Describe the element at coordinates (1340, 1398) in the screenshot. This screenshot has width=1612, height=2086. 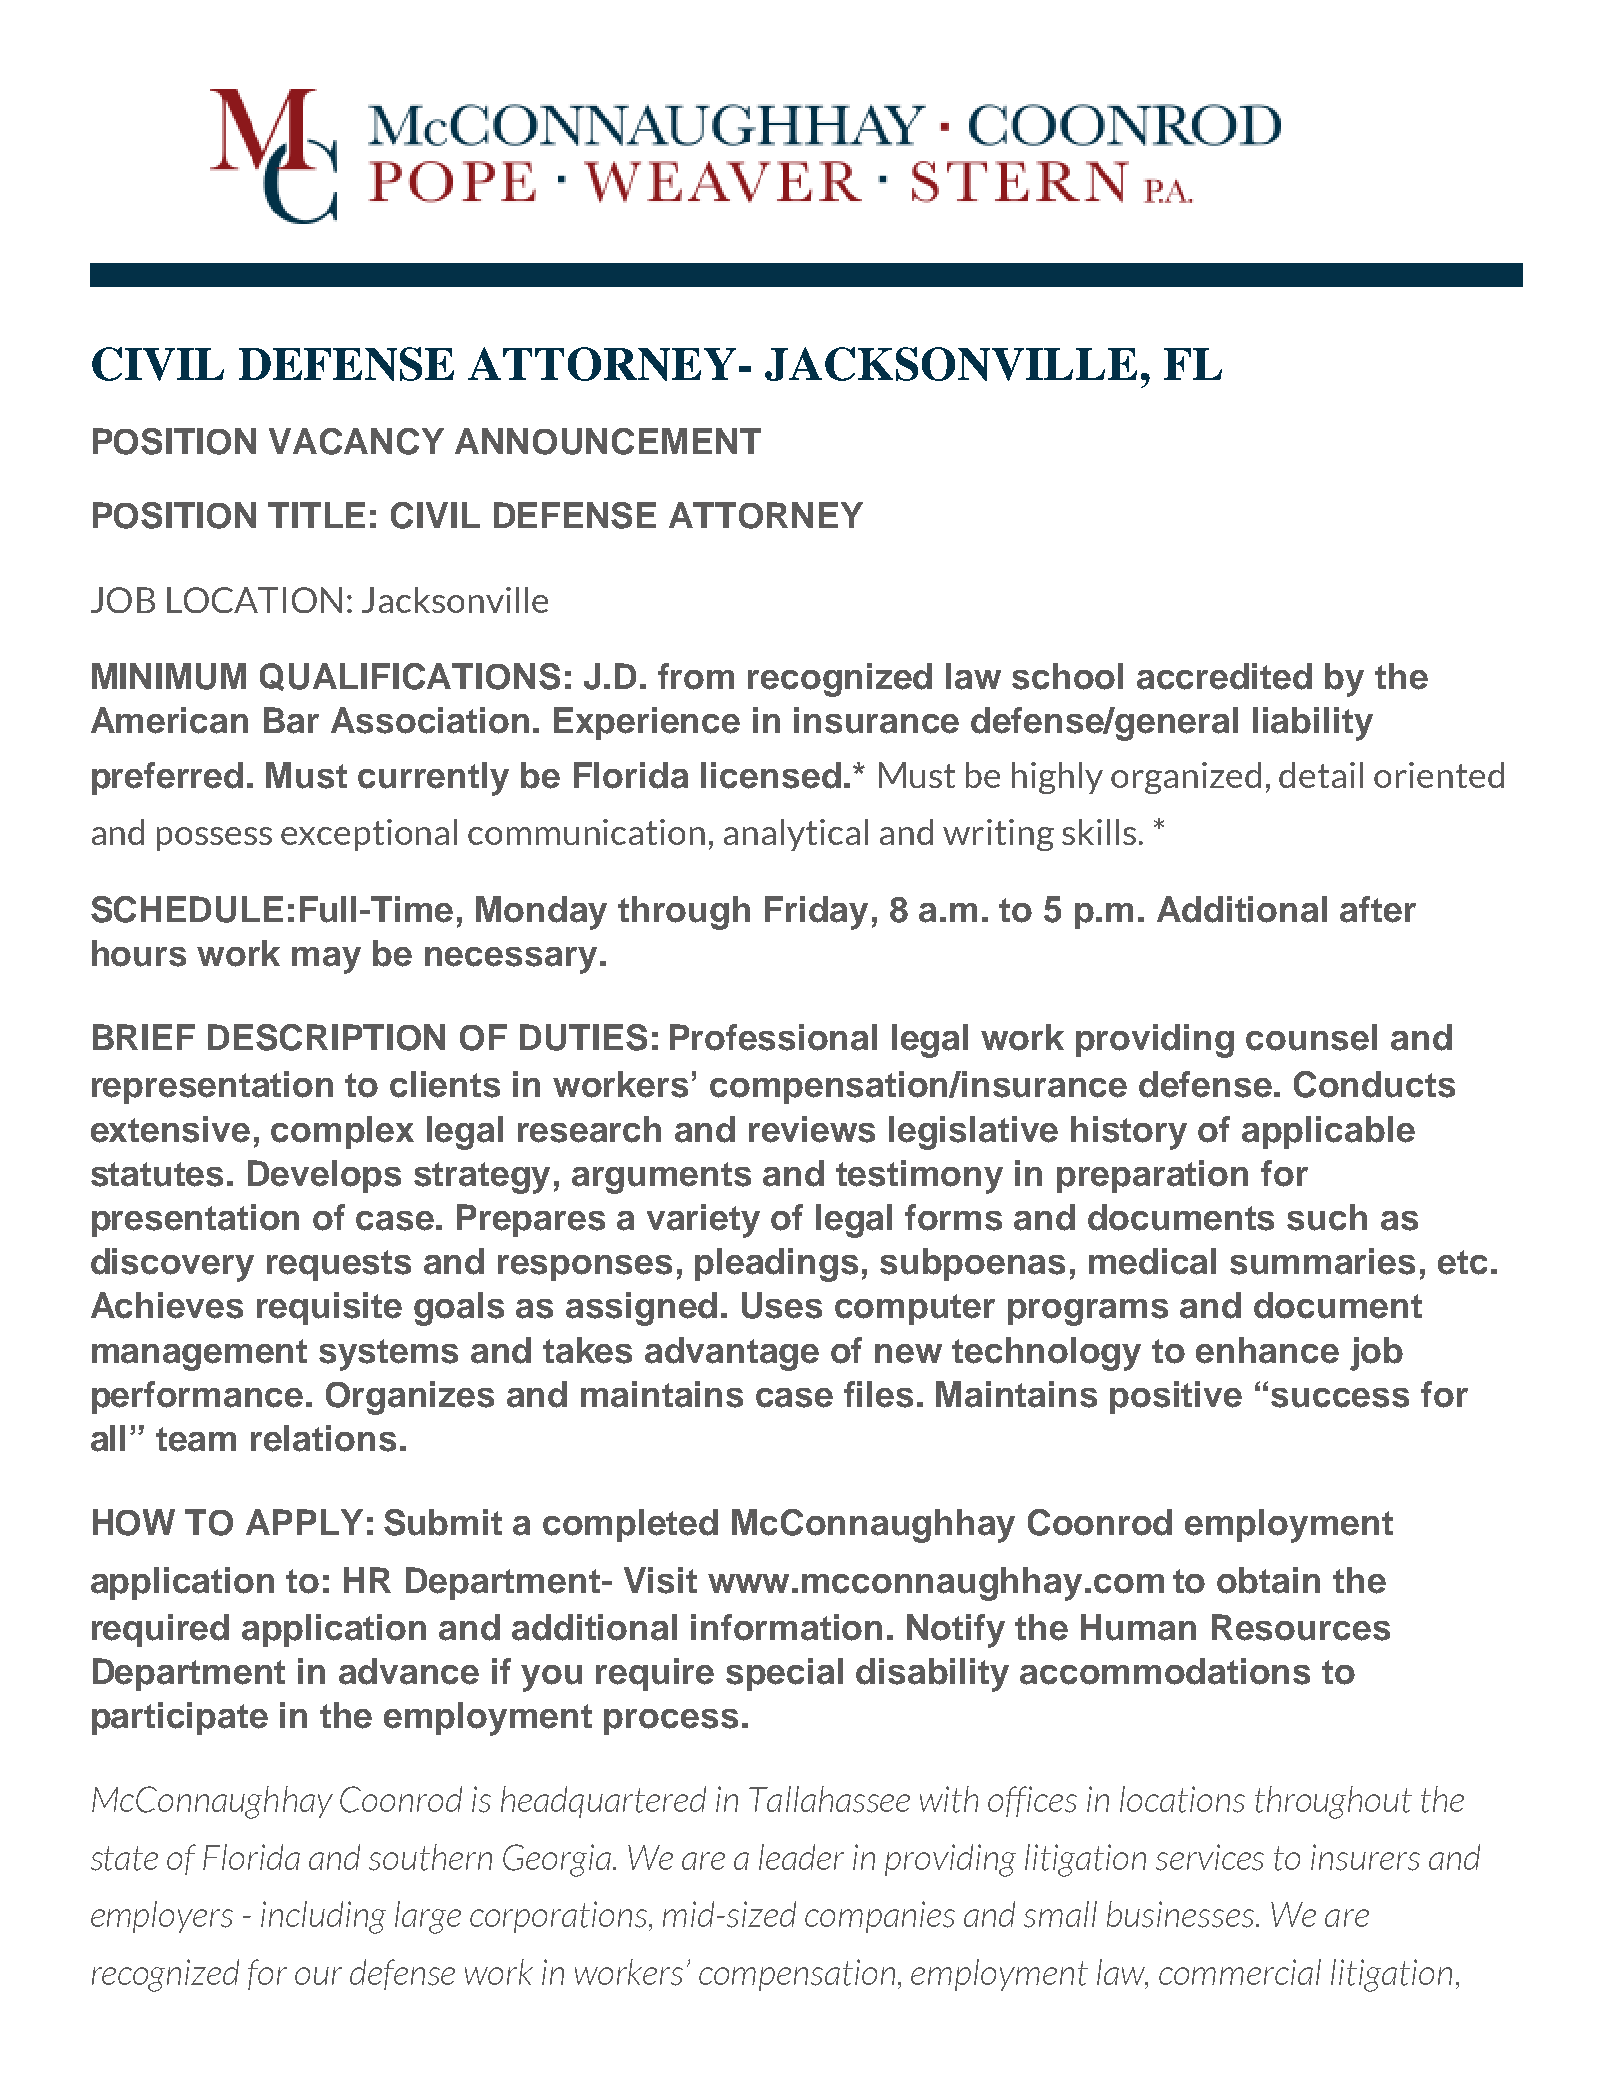
I see `success` at that location.
